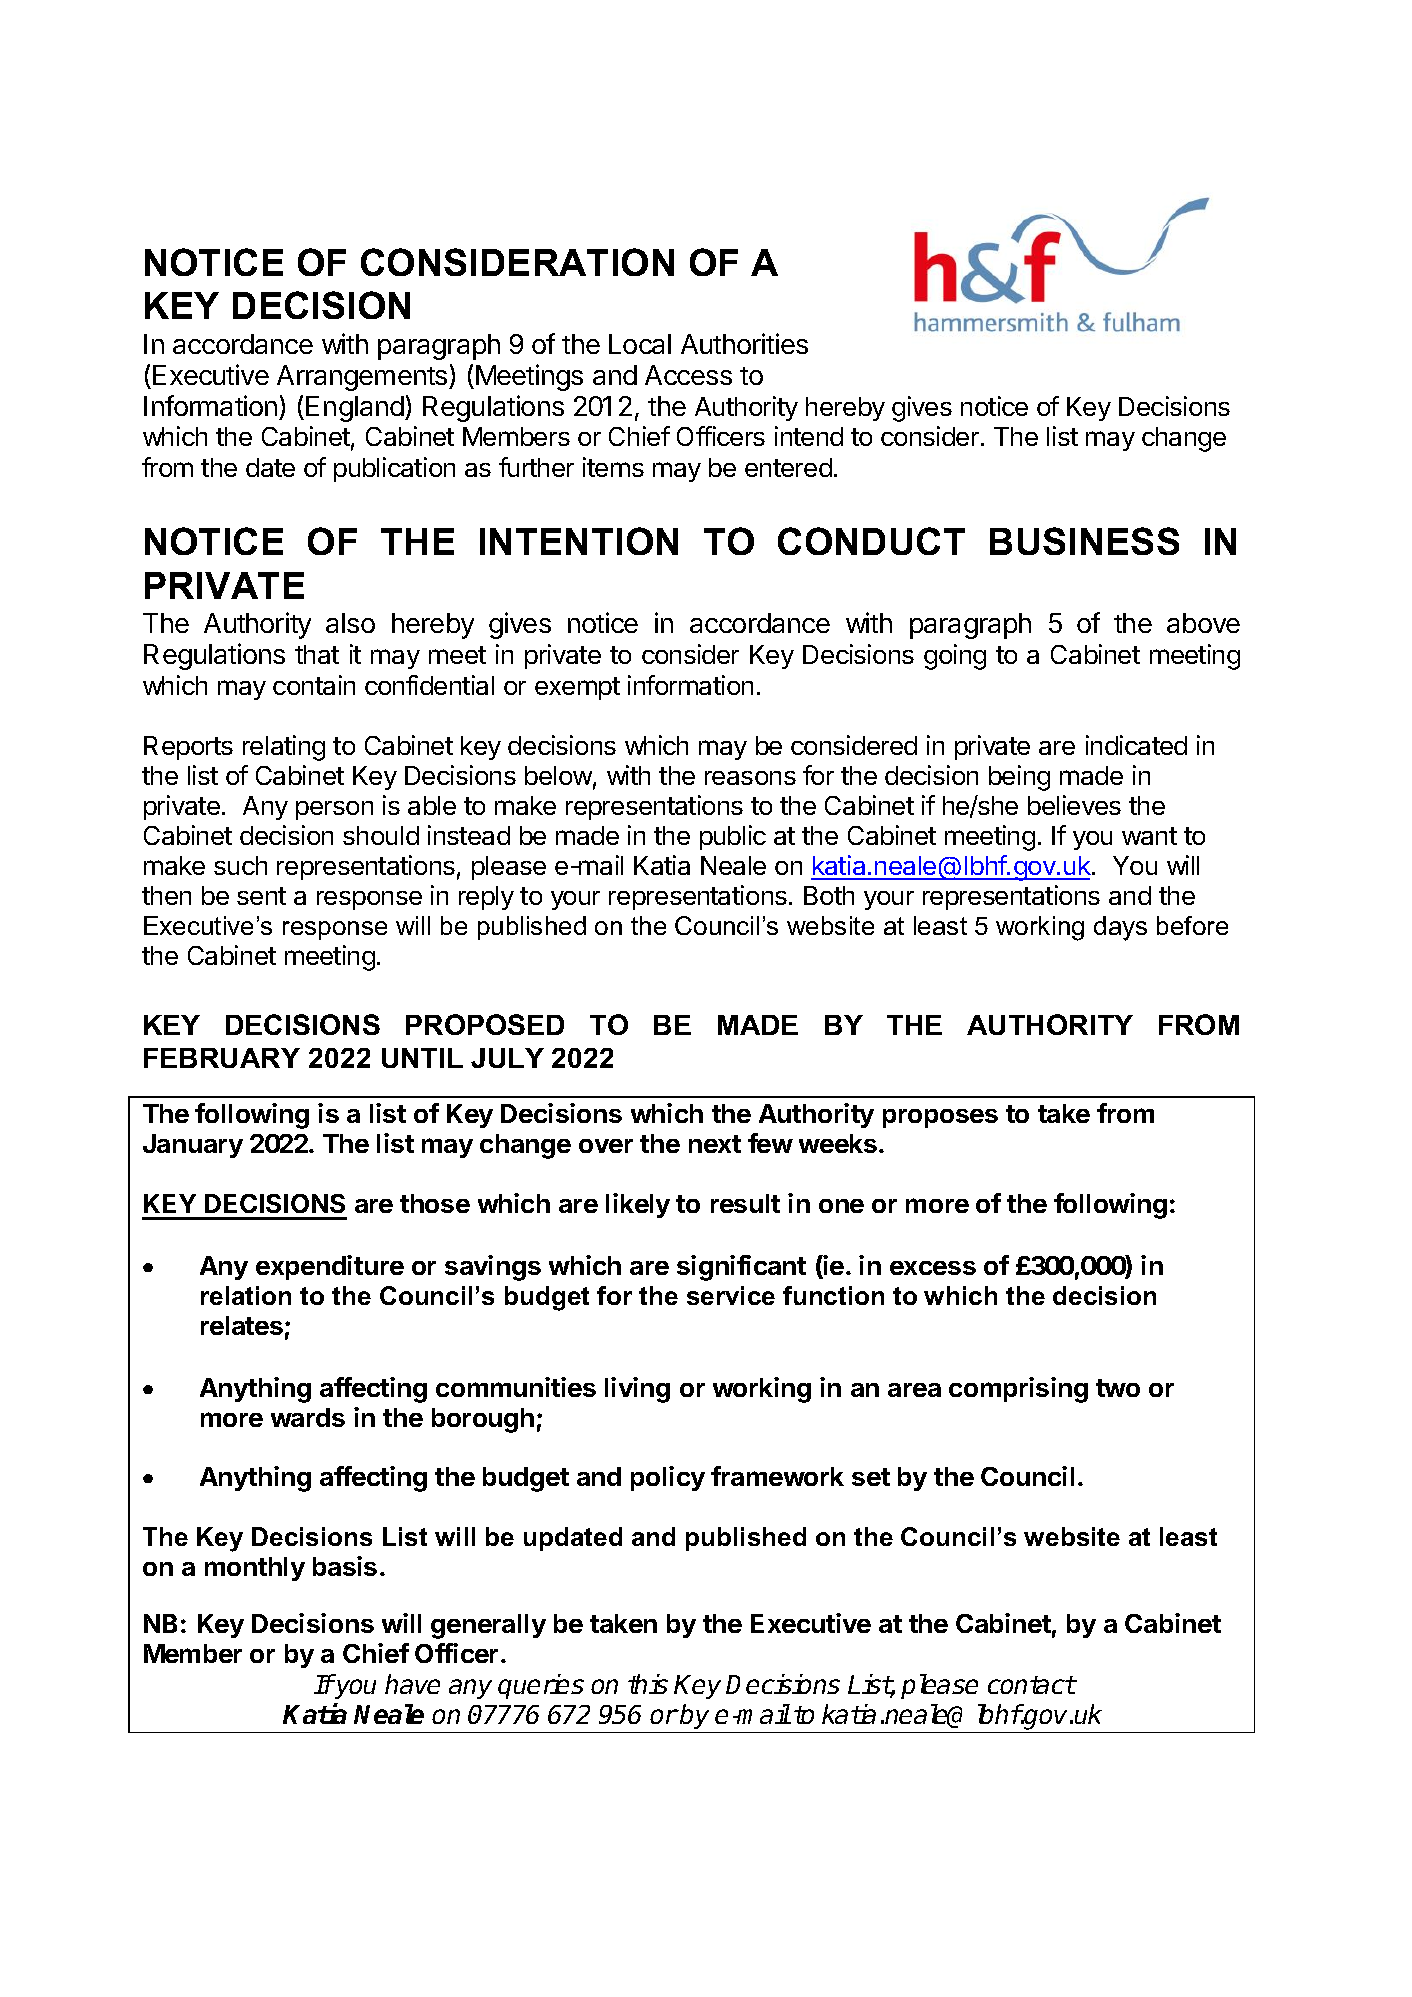 This screenshot has width=1412, height=1997. What do you see at coordinates (314, 685) in the screenshot?
I see `contain` at bounding box center [314, 685].
